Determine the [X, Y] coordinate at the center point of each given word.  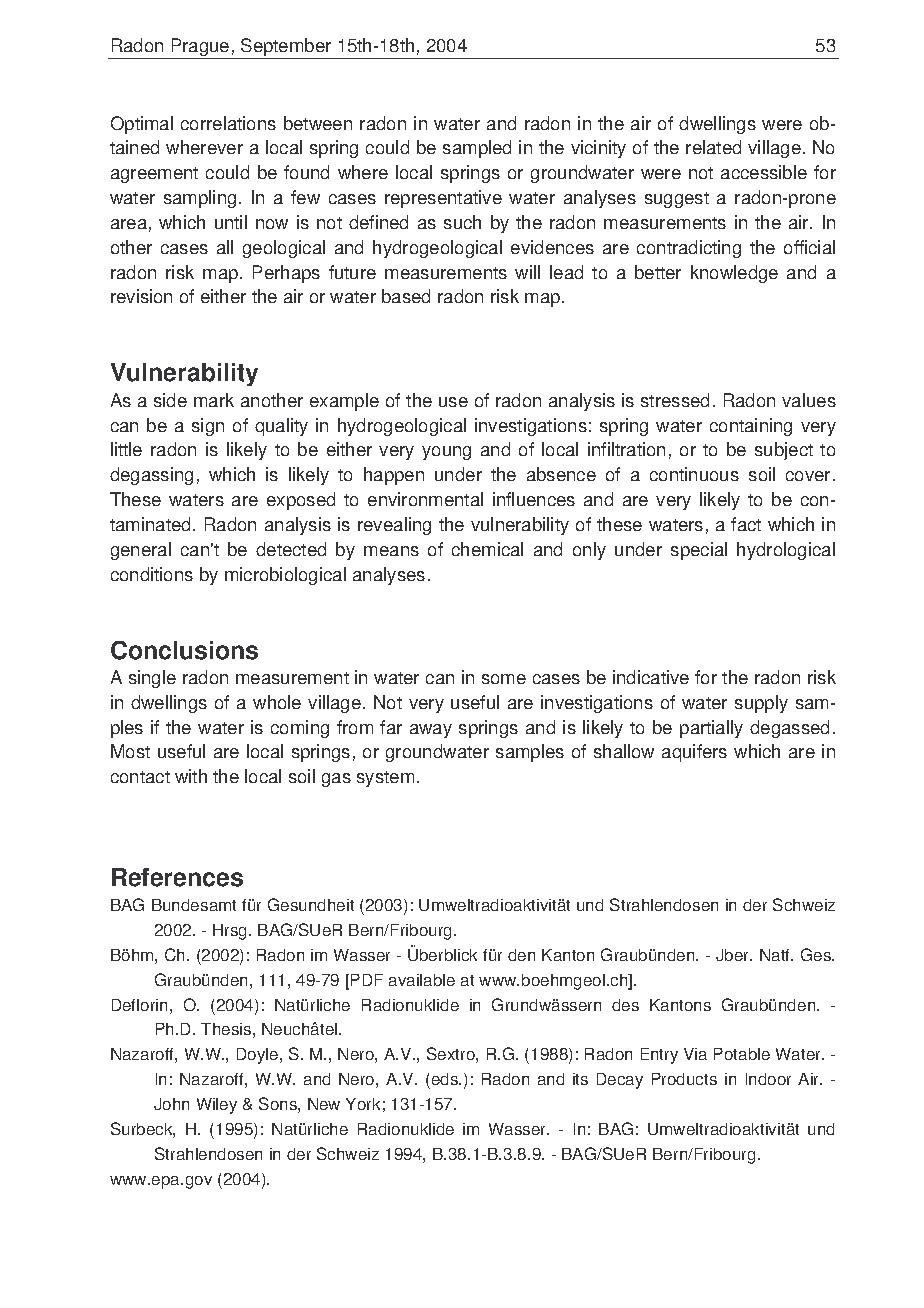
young [446, 453]
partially [711, 729]
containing [751, 427]
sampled [477, 149]
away [431, 731]
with [191, 776]
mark [214, 400]
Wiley [217, 1106]
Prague [200, 48]
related [713, 147]
